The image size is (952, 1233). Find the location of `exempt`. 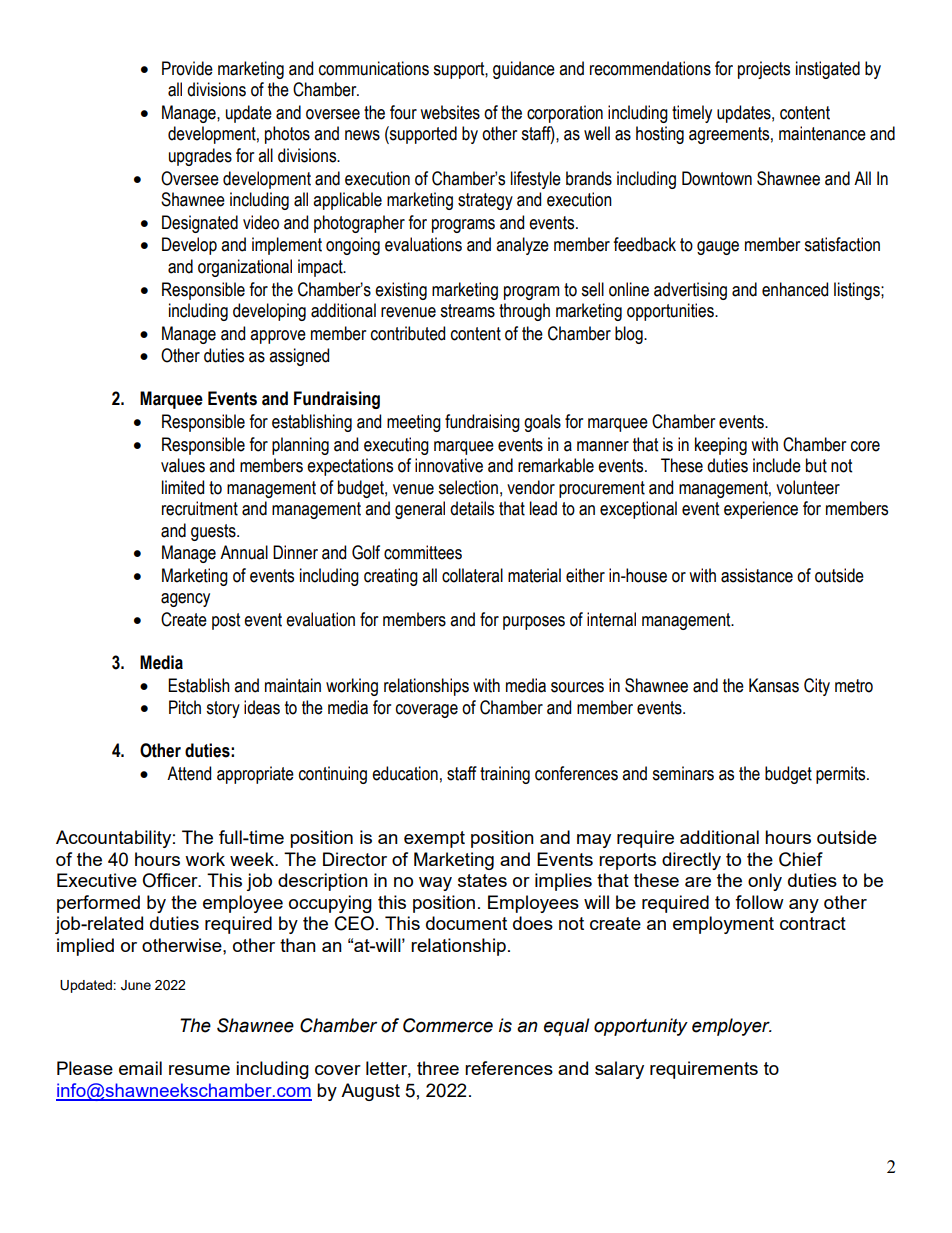

exempt is located at coordinates (434, 839).
